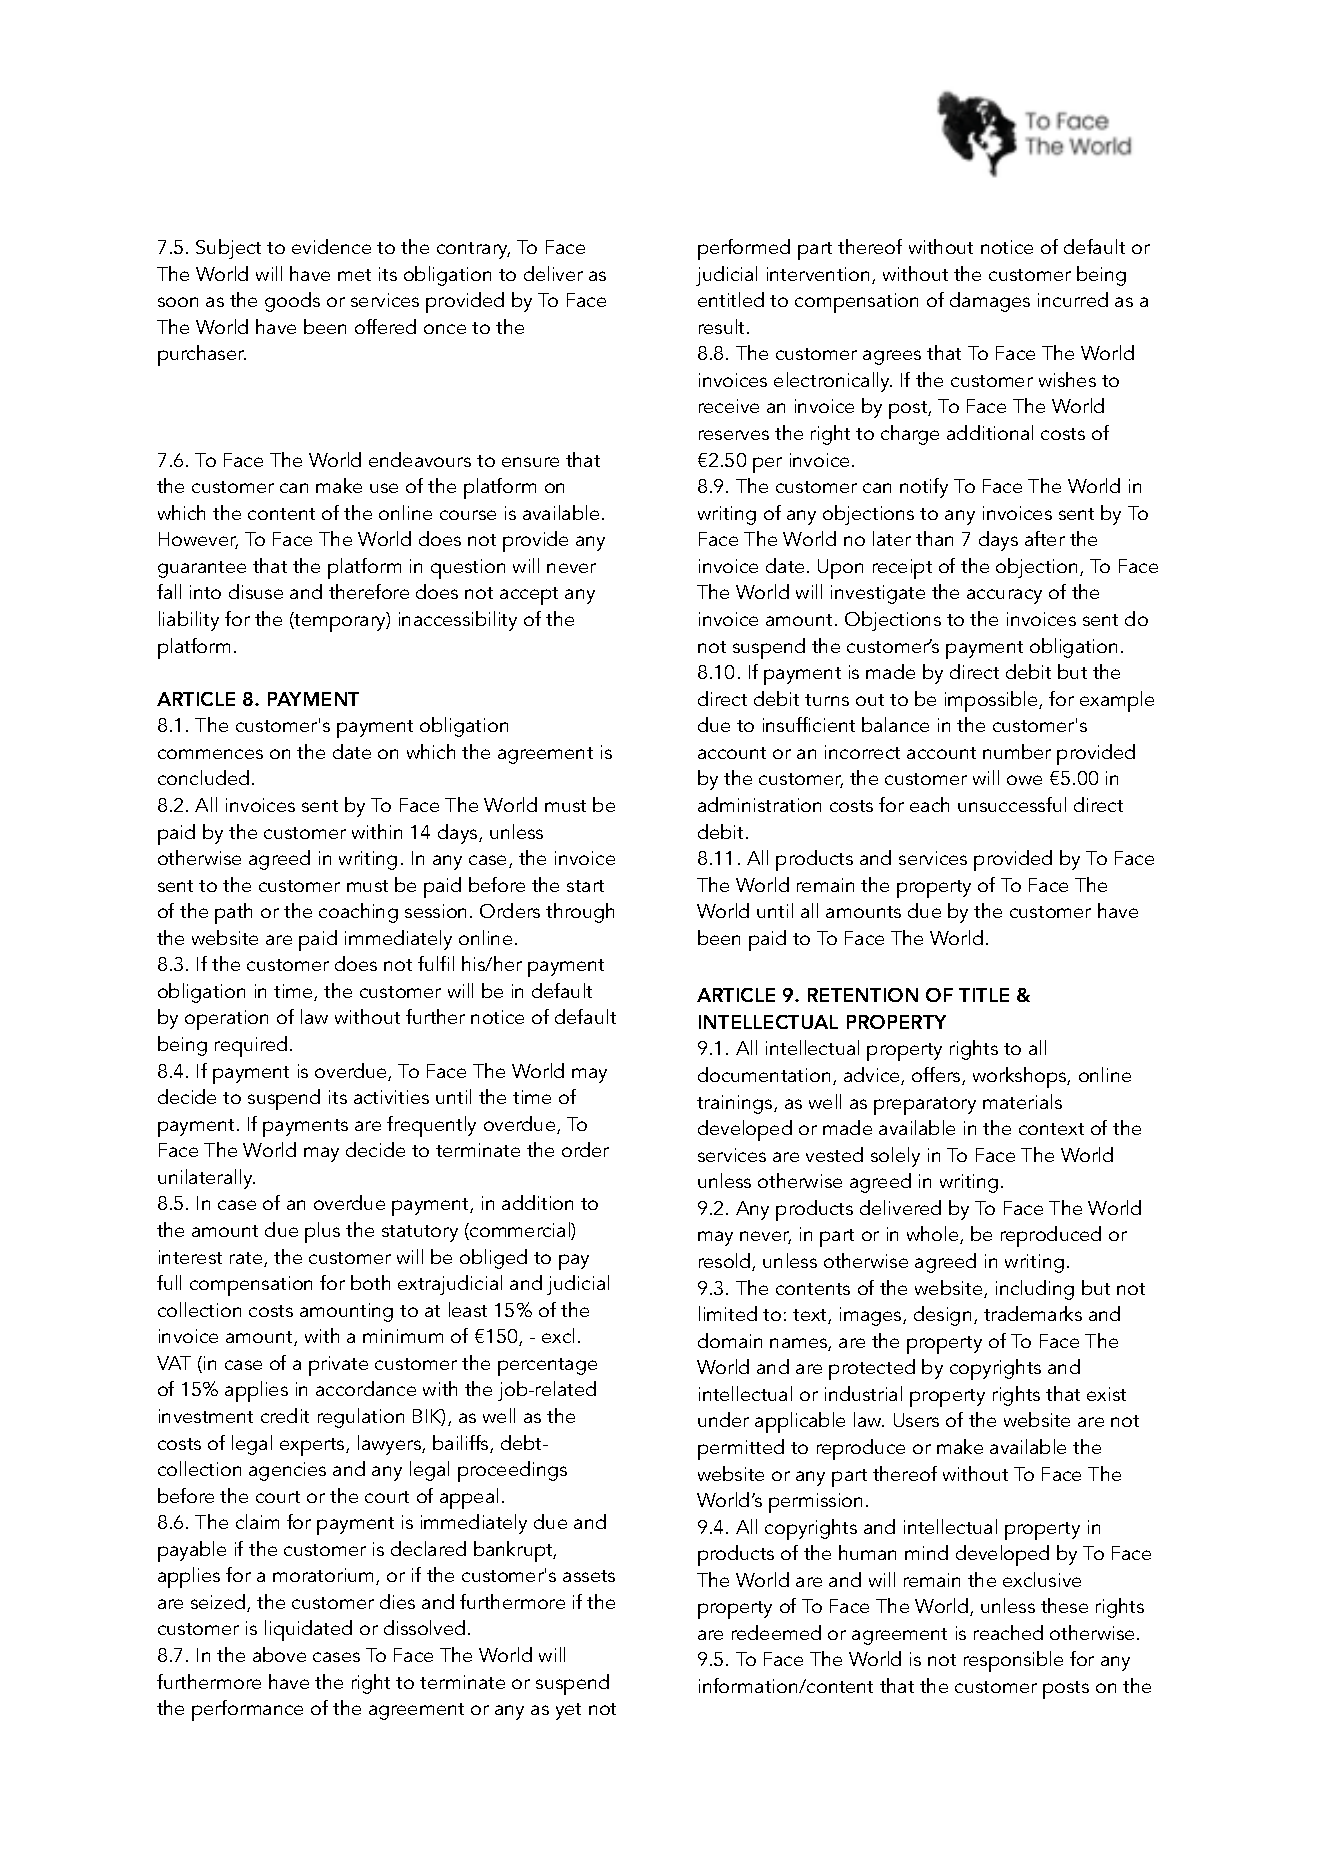 The height and width of the screenshot is (1864, 1317). Describe the element at coordinates (1013, 1661) in the screenshot. I see `responsible` at that location.
